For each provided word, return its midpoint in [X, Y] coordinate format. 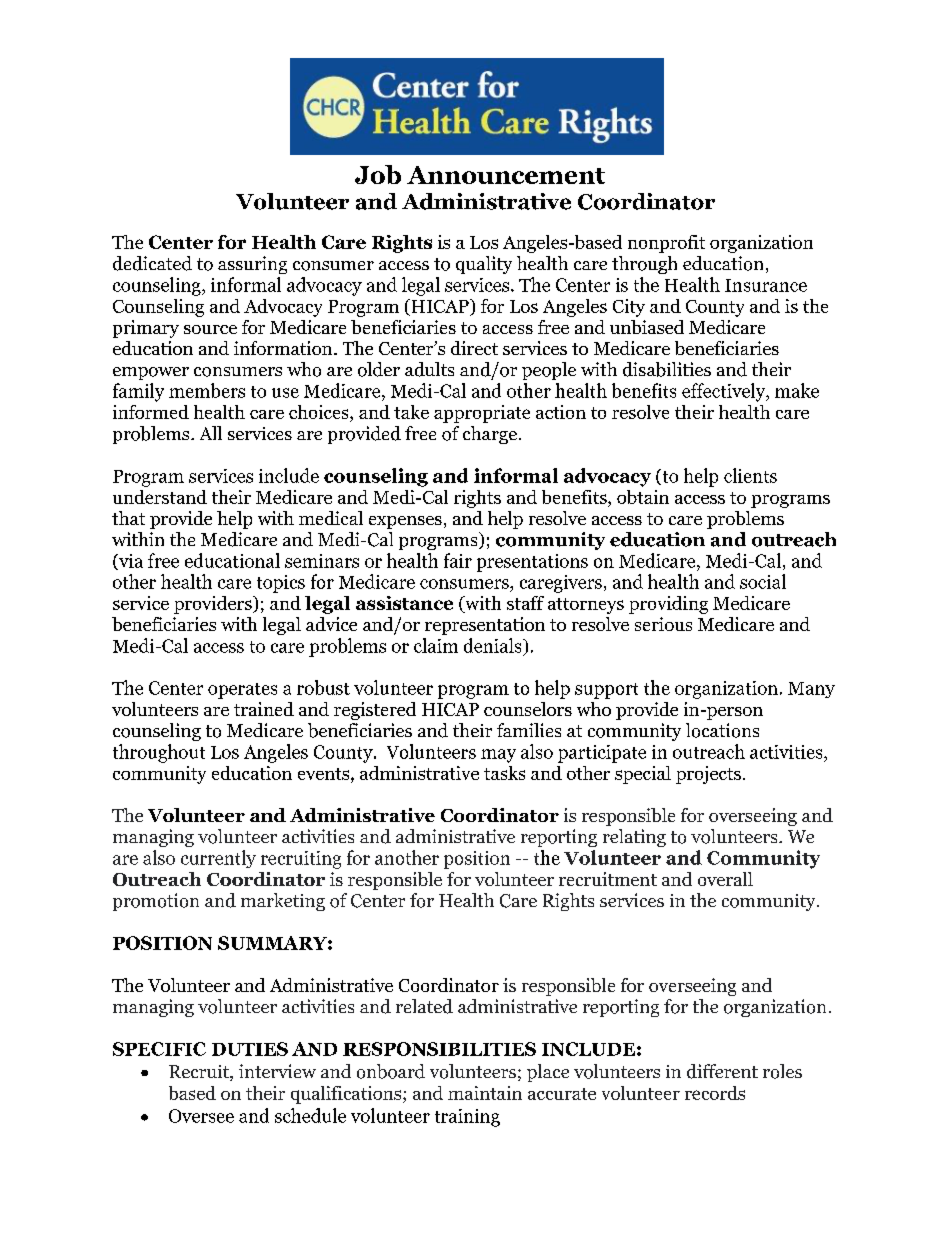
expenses [405, 522]
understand [160, 497]
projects [708, 775]
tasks [504, 773]
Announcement [506, 175]
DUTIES [250, 1049]
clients [750, 475]
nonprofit [666, 244]
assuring [252, 265]
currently [218, 859]
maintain [485, 1093]
